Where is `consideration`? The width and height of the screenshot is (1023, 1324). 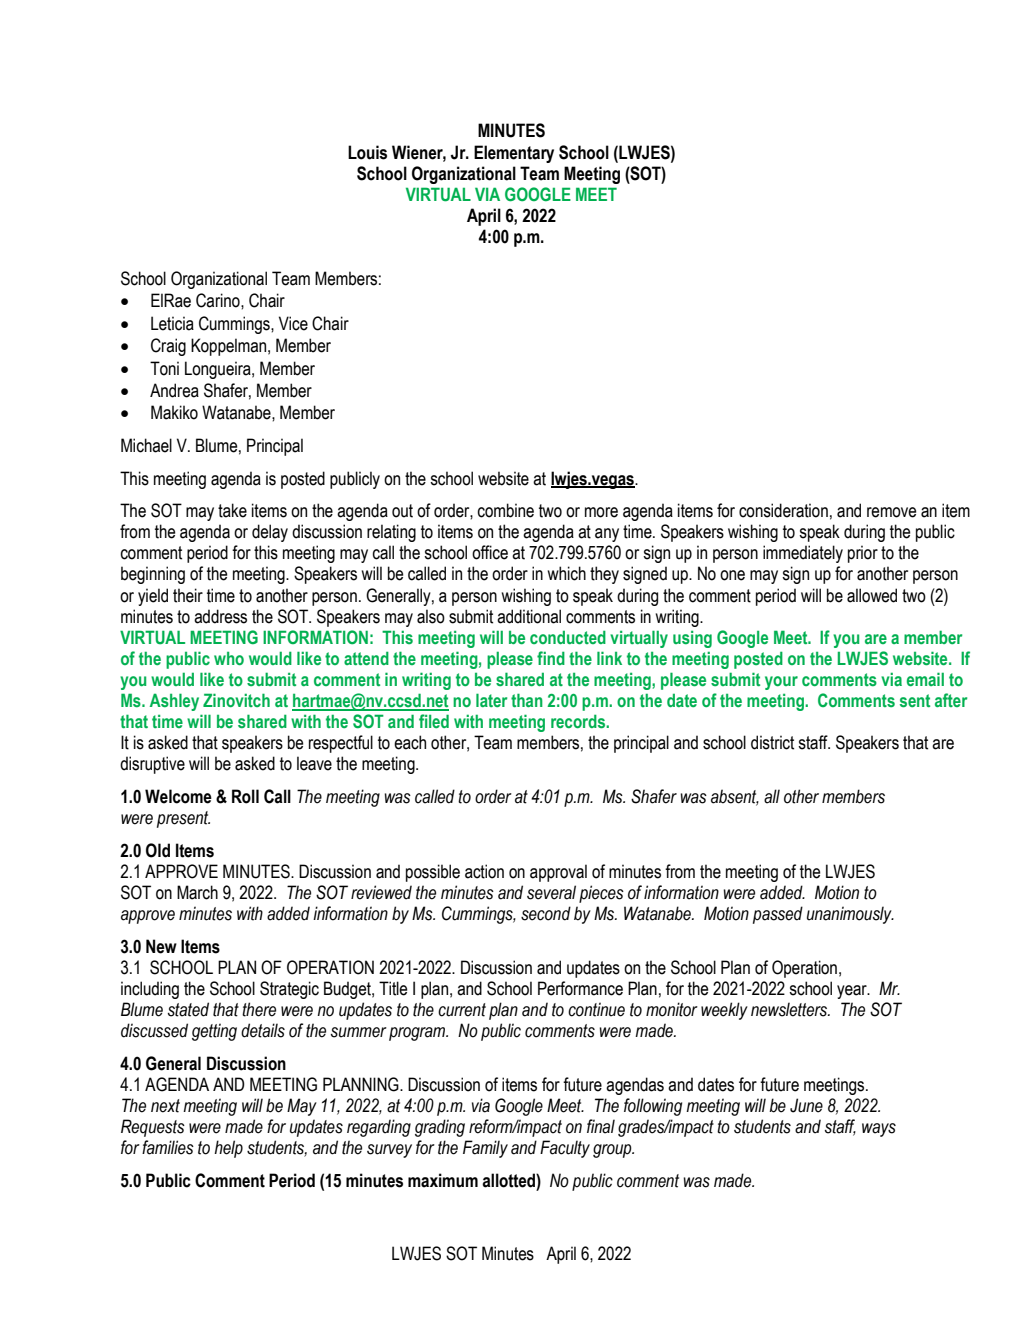 consideration is located at coordinates (783, 510).
